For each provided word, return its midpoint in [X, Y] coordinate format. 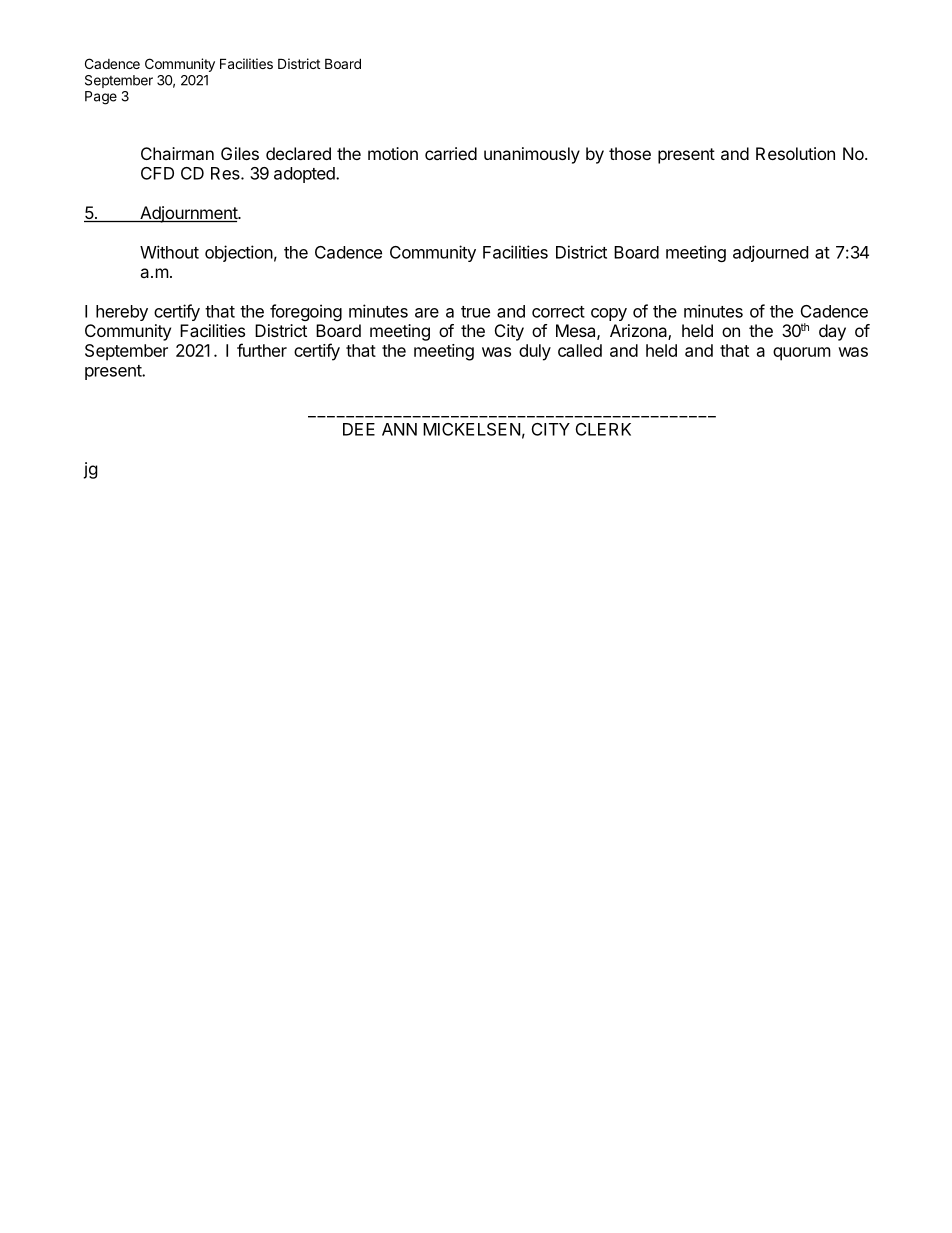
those [630, 153]
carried [451, 153]
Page [101, 98]
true [475, 312]
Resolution [795, 153]
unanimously [532, 155]
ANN [399, 429]
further [262, 350]
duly [535, 352]
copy [609, 314]
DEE [359, 429]
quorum [802, 354]
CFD [157, 173]
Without [169, 252]
